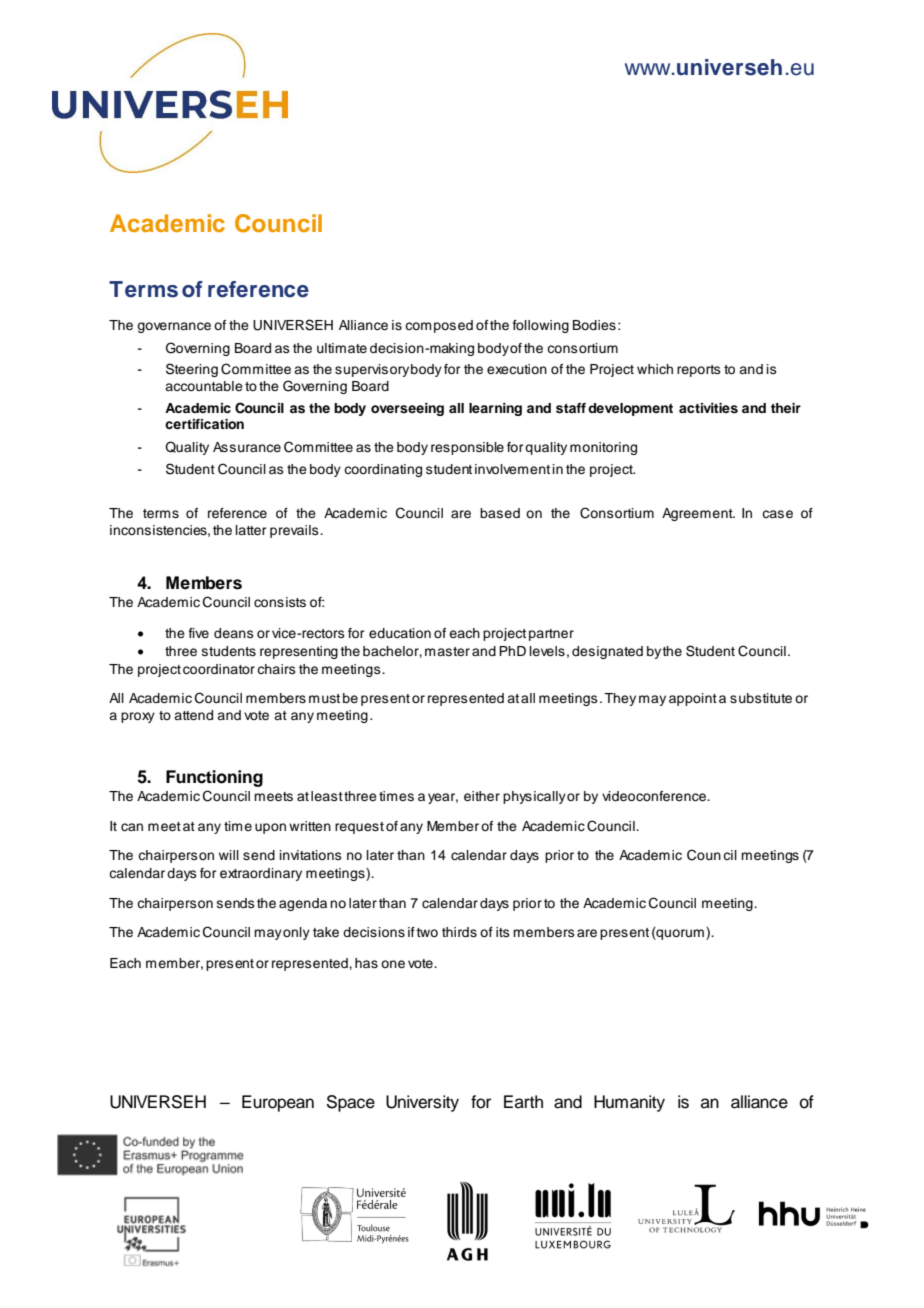  What do you see at coordinates (439, 326) in the page?
I see `composed` at bounding box center [439, 326].
